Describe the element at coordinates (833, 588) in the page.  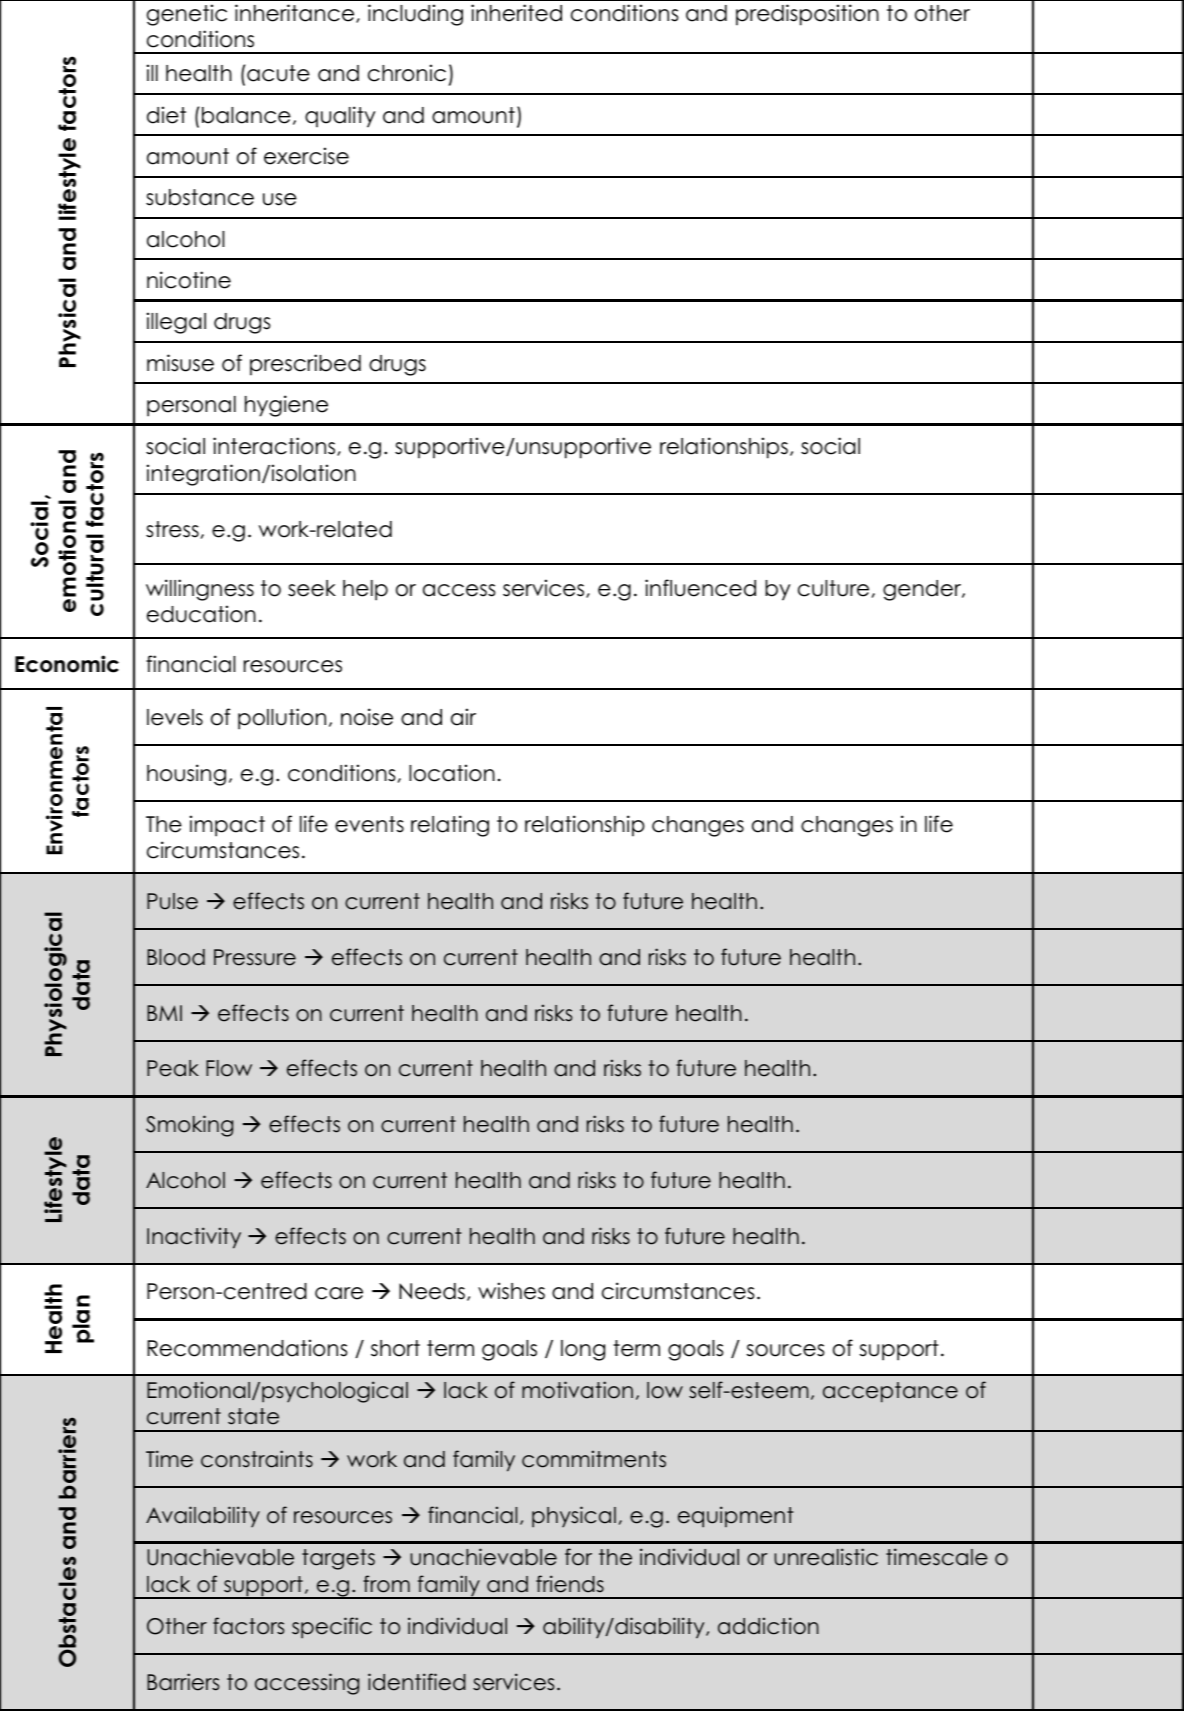
I see `culture` at that location.
